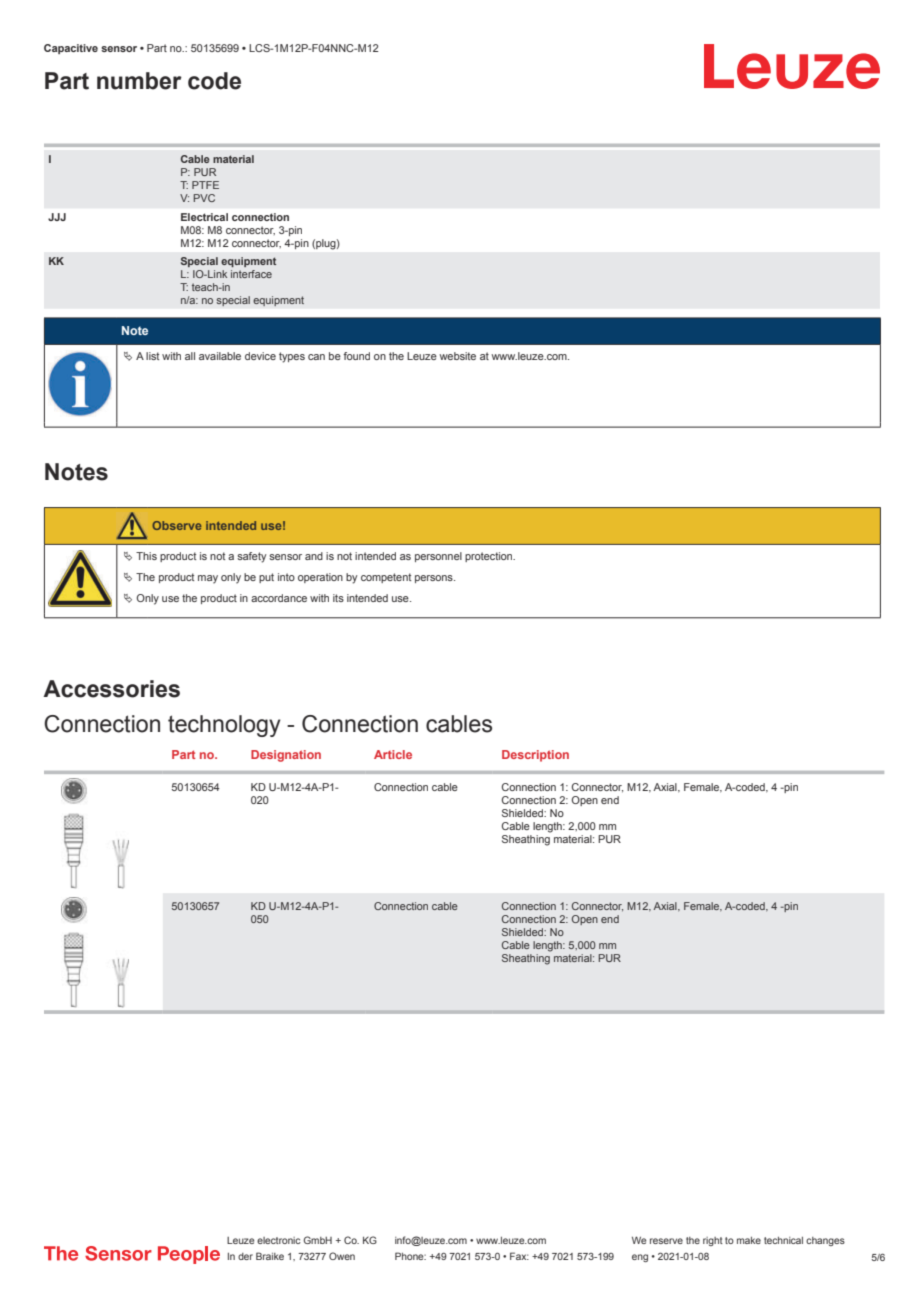  I want to click on der, so click(245, 1256).
